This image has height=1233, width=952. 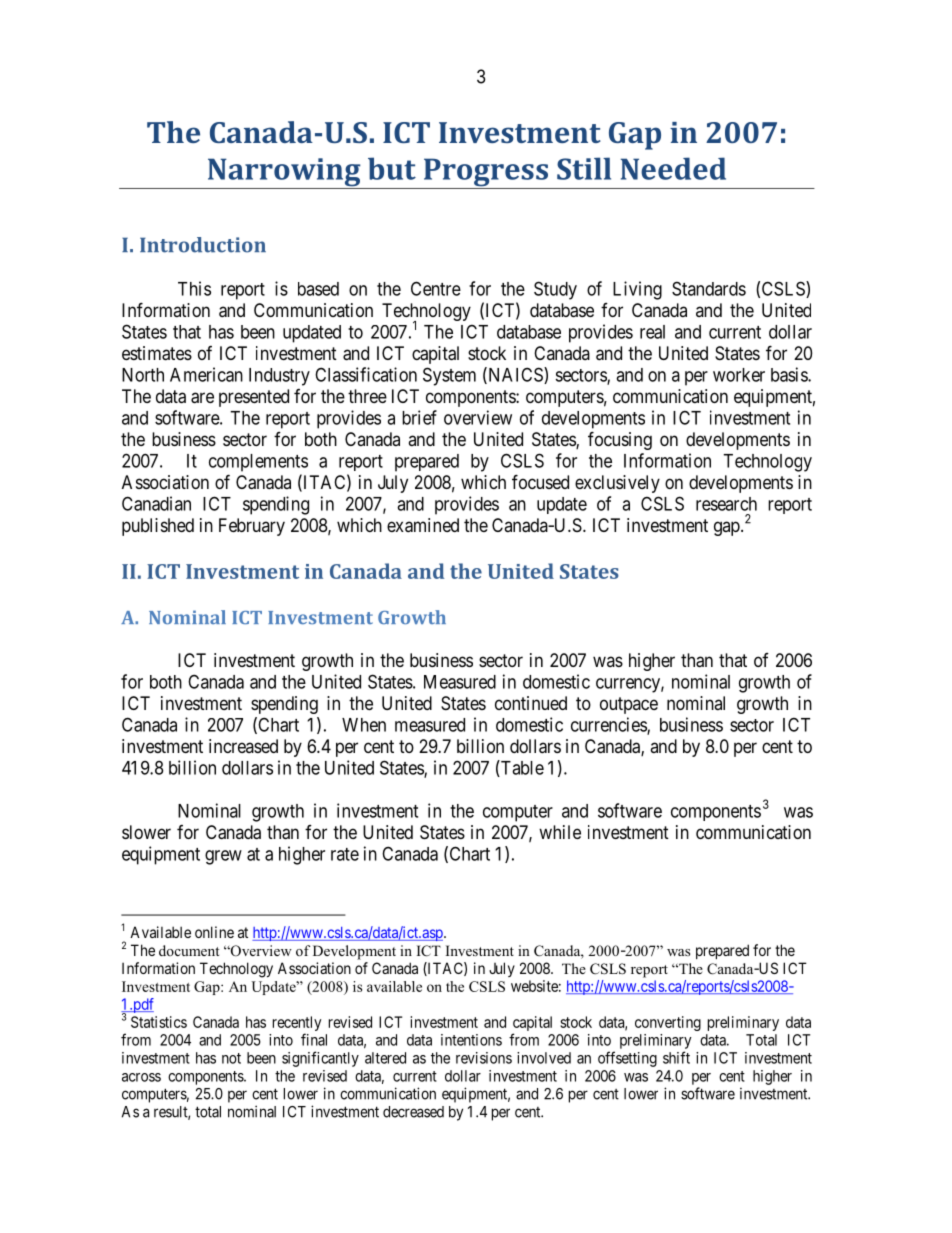 What do you see at coordinates (231, 1058) in the image?
I see `not` at bounding box center [231, 1058].
